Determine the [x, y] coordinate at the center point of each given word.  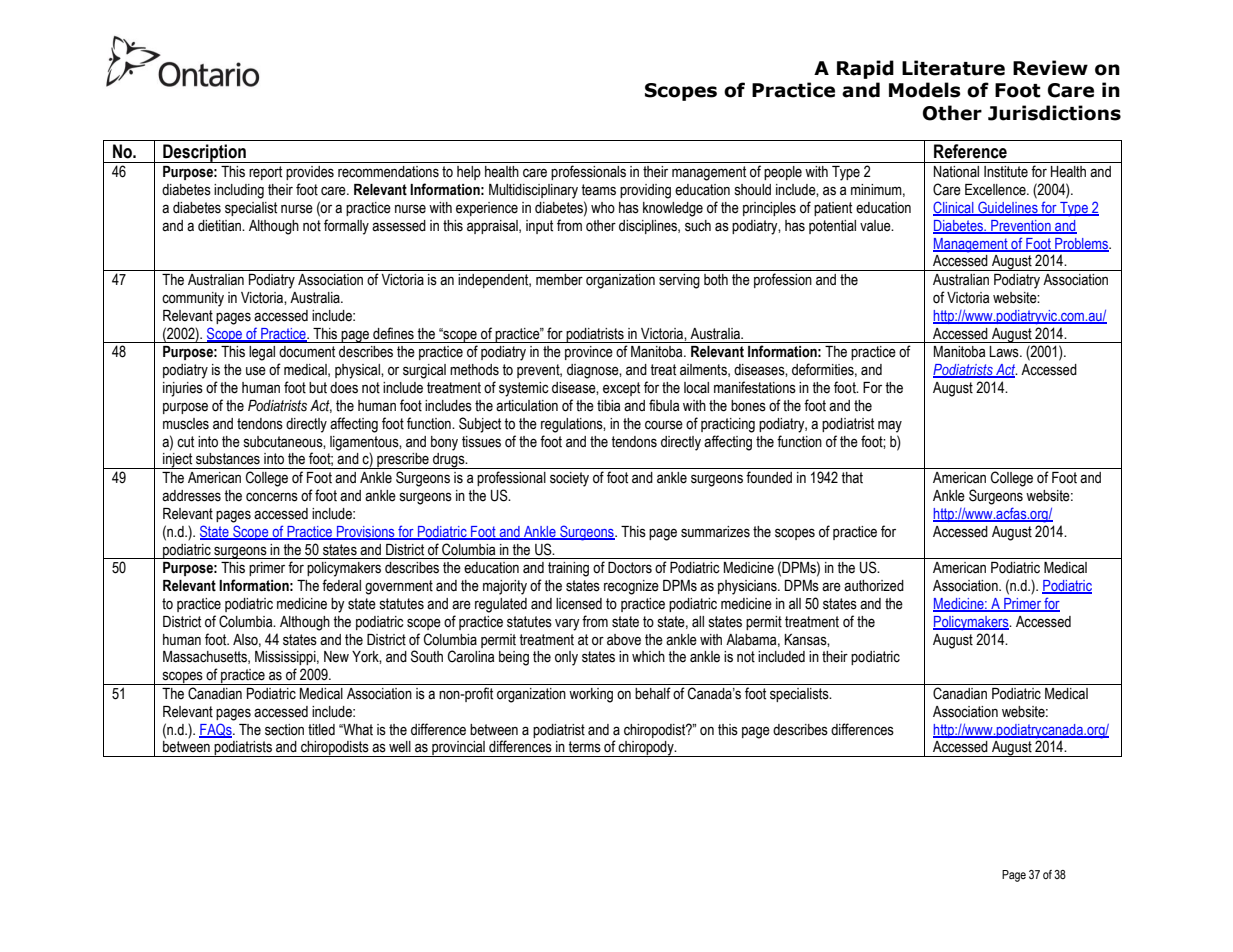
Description [204, 153]
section [284, 730]
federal [341, 585]
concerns [272, 497]
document [307, 352]
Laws [1005, 352]
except [621, 389]
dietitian [221, 226]
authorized [874, 586]
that [852, 478]
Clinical [954, 208]
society [569, 479]
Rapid [865, 69]
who [603, 208]
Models [925, 90]
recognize [631, 587]
